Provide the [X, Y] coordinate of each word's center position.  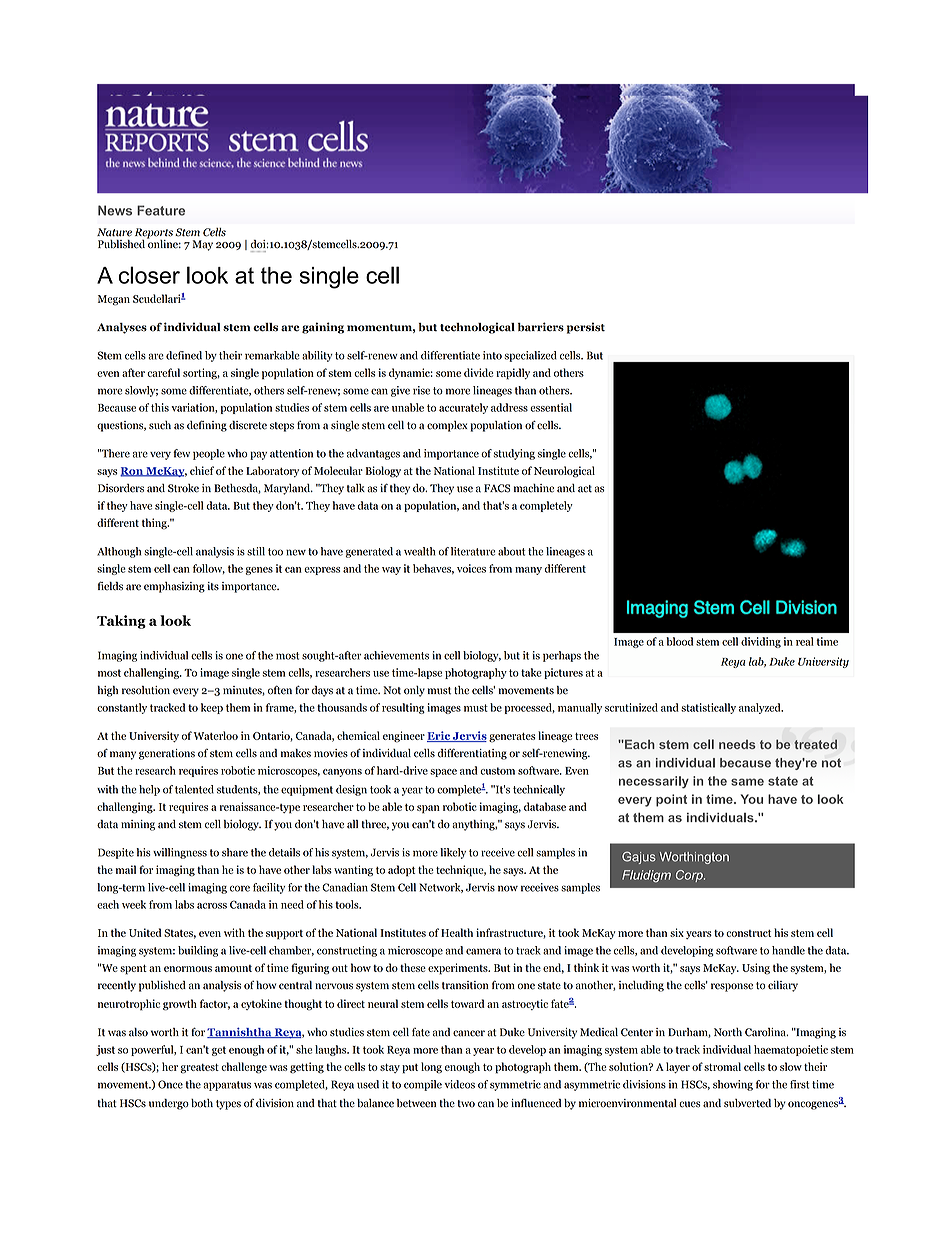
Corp [690, 876]
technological [477, 328]
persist [586, 328]
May [202, 245]
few [181, 453]
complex [447, 426]
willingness [180, 853]
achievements [396, 655]
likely [453, 853]
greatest [199, 1068]
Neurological [564, 472]
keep [212, 708]
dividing [761, 642]
